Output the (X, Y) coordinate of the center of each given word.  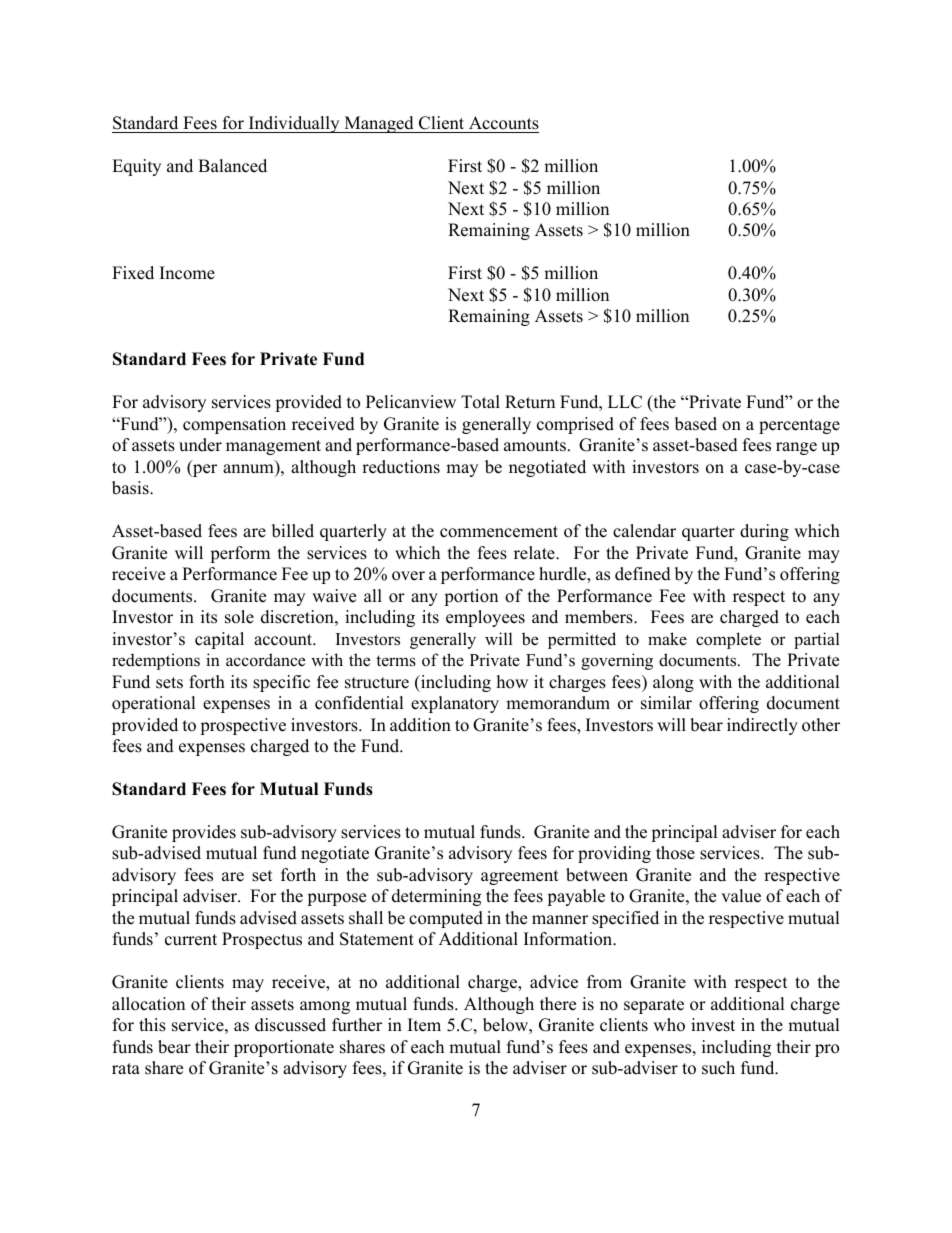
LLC (625, 402)
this (152, 1025)
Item (424, 1025)
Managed (379, 124)
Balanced (232, 166)
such (718, 1068)
